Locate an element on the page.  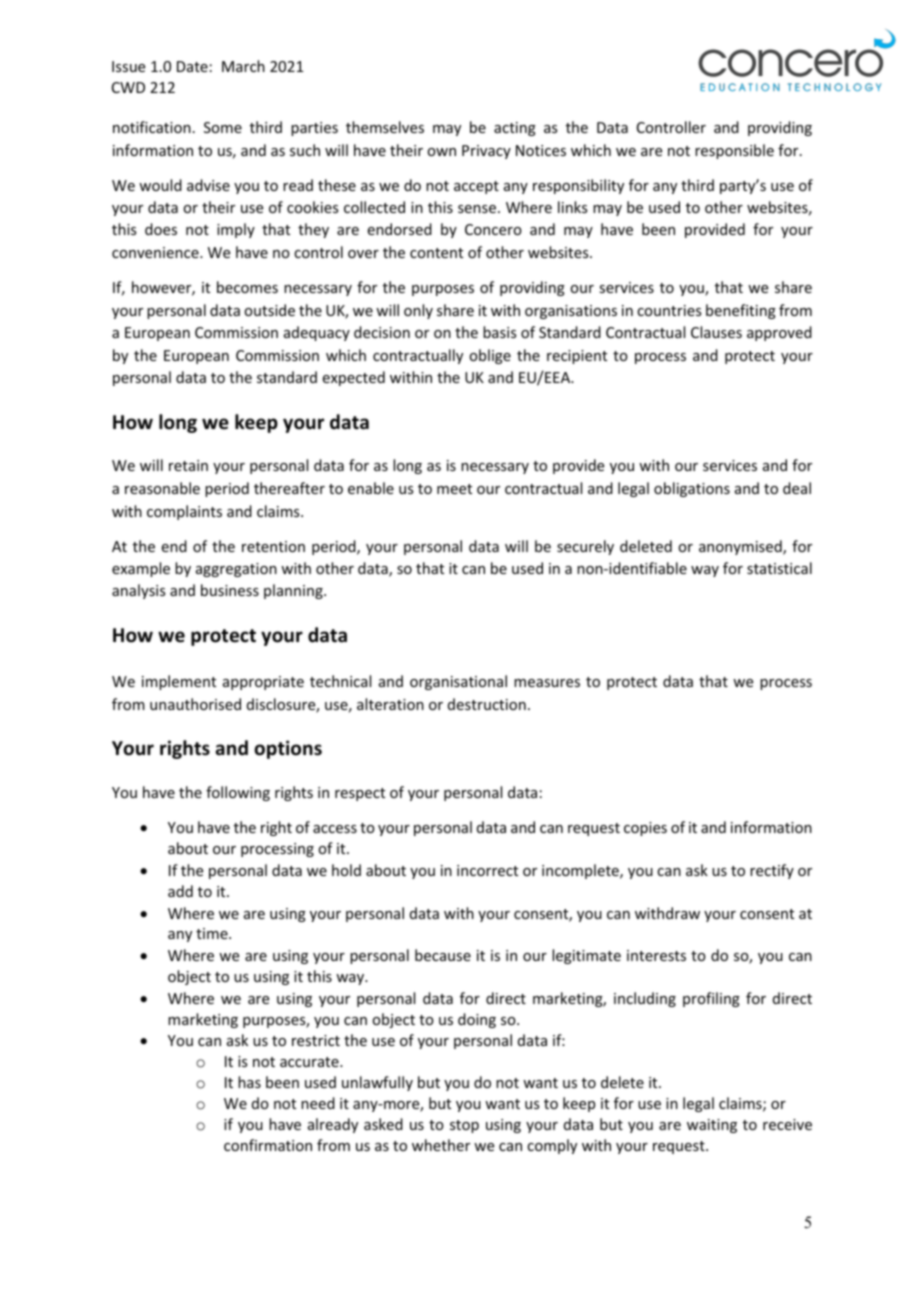
stop is located at coordinates (464, 1126).
